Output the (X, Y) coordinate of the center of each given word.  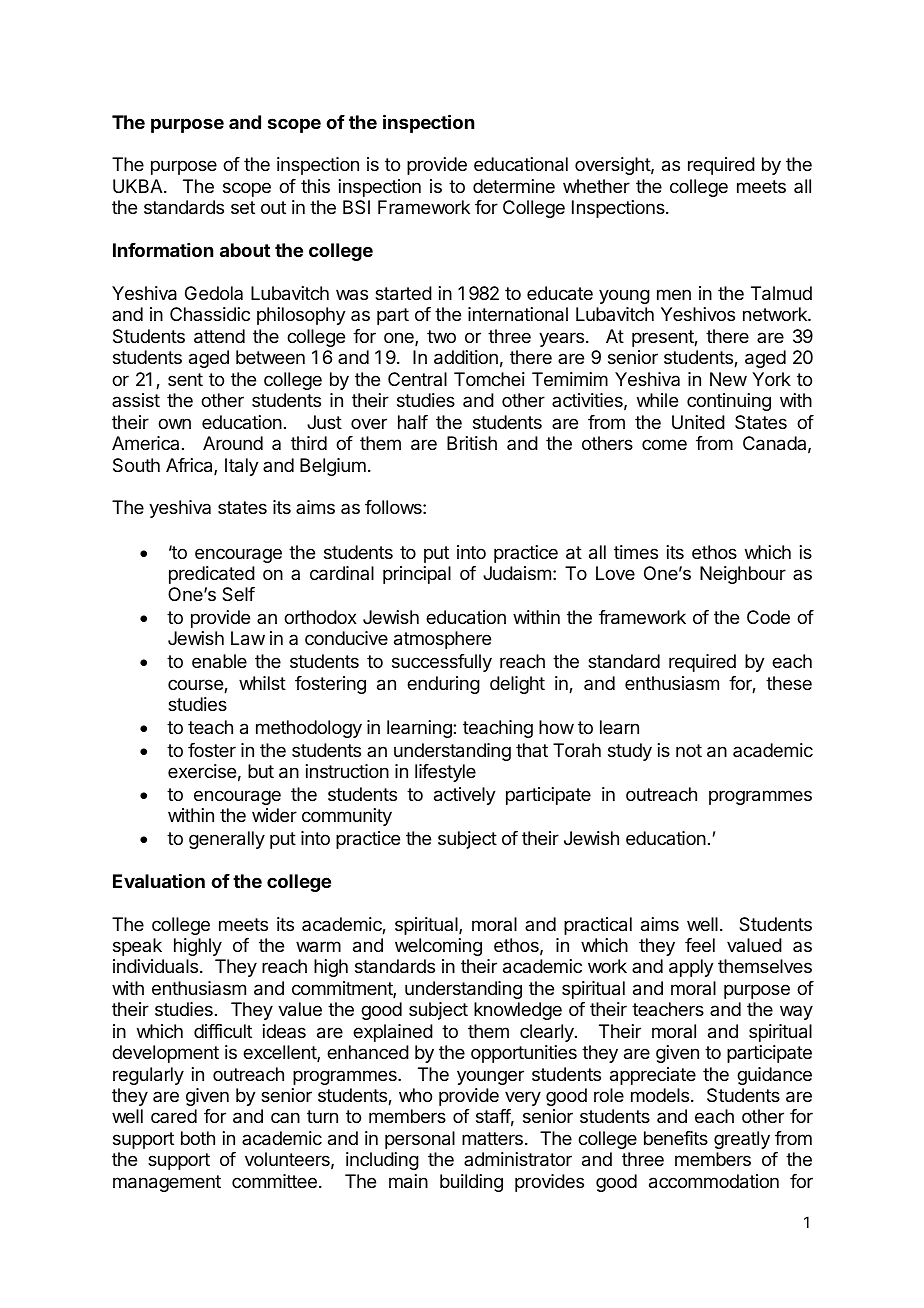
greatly (742, 1140)
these (789, 683)
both (198, 1138)
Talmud (781, 293)
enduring (443, 685)
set (243, 207)
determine (514, 186)
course (196, 686)
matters (492, 1138)
